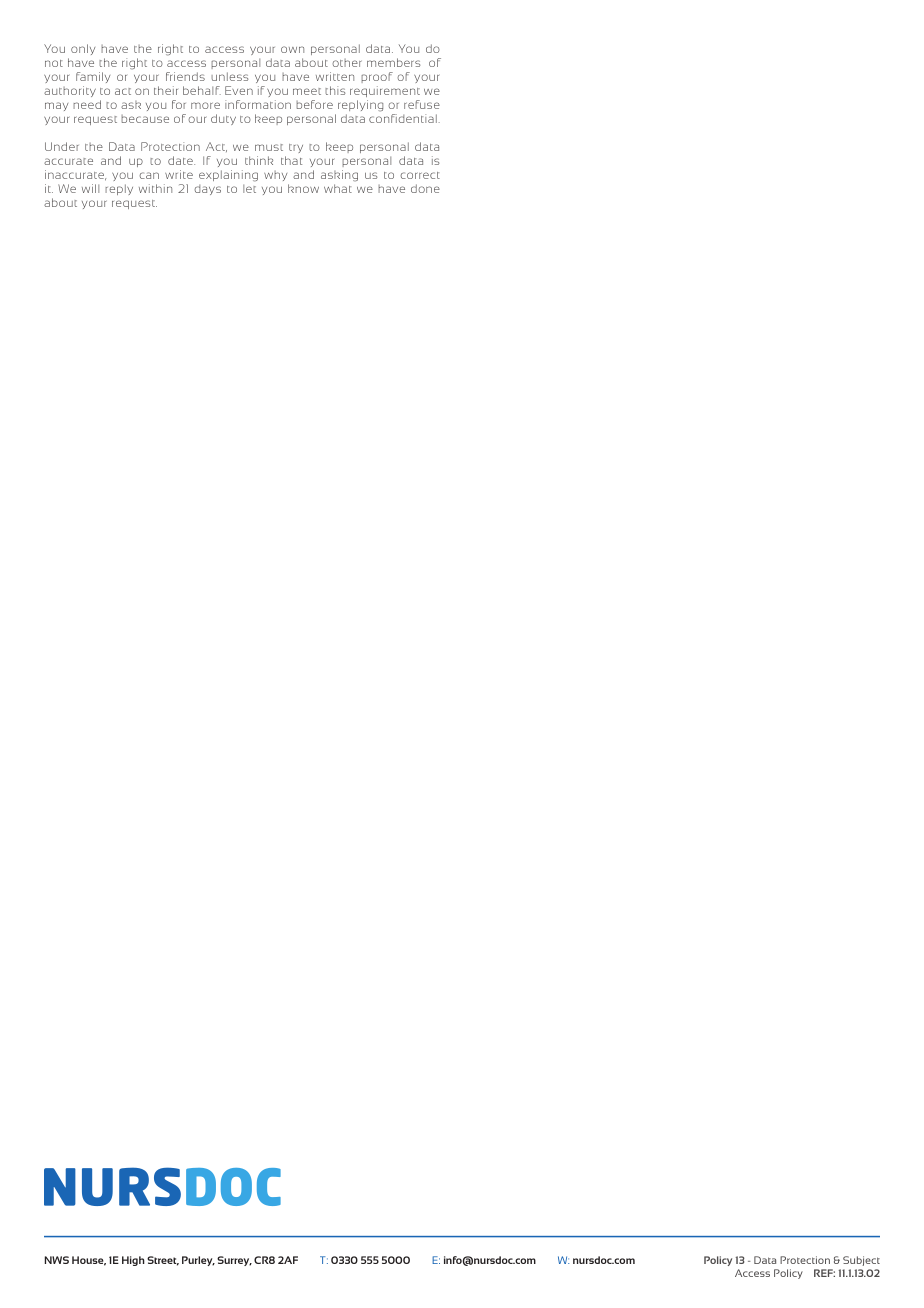  Describe the element at coordinates (420, 175) in the screenshot. I see `correct` at that location.
